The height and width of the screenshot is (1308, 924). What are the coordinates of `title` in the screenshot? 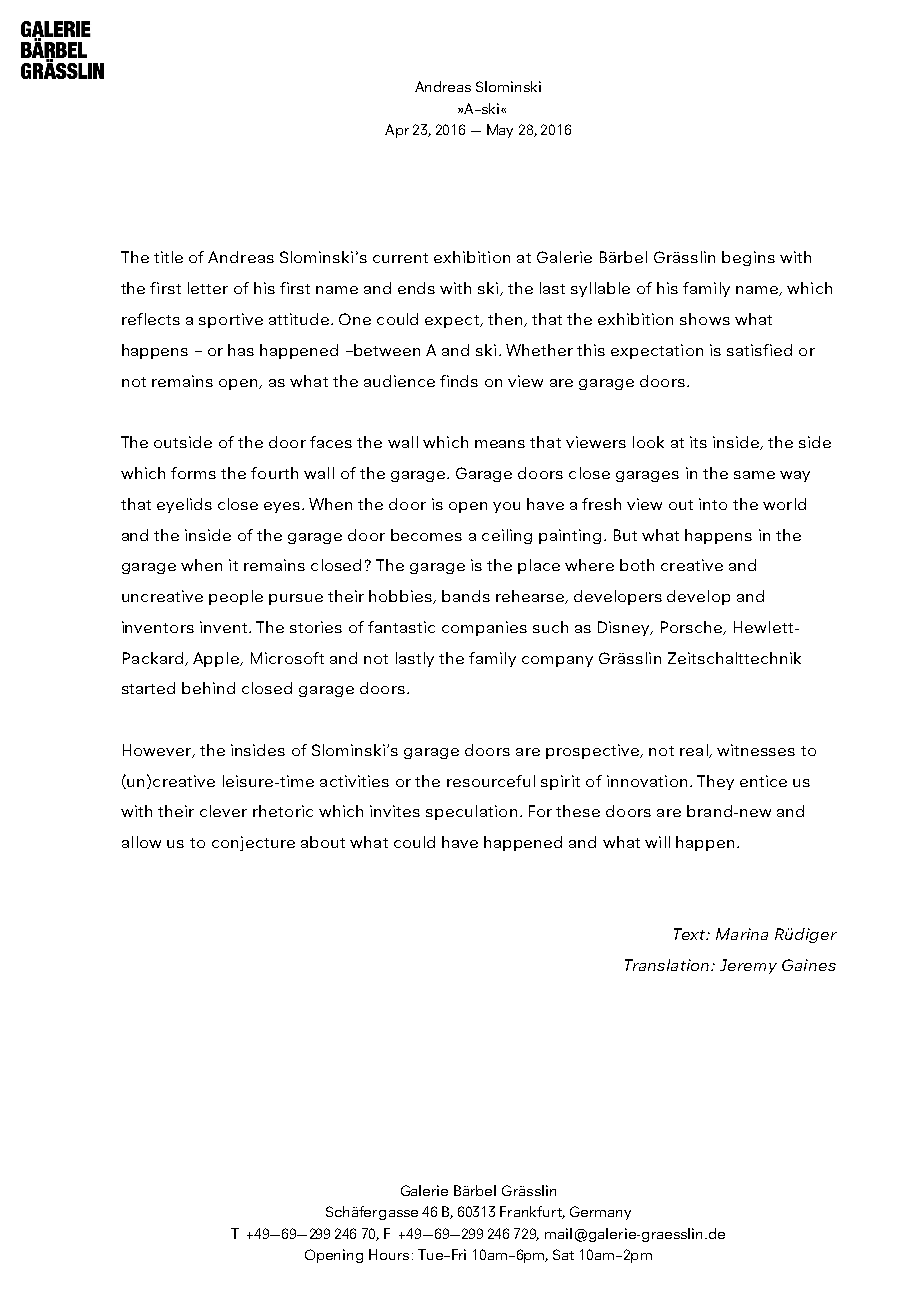 It's located at (168, 257).
